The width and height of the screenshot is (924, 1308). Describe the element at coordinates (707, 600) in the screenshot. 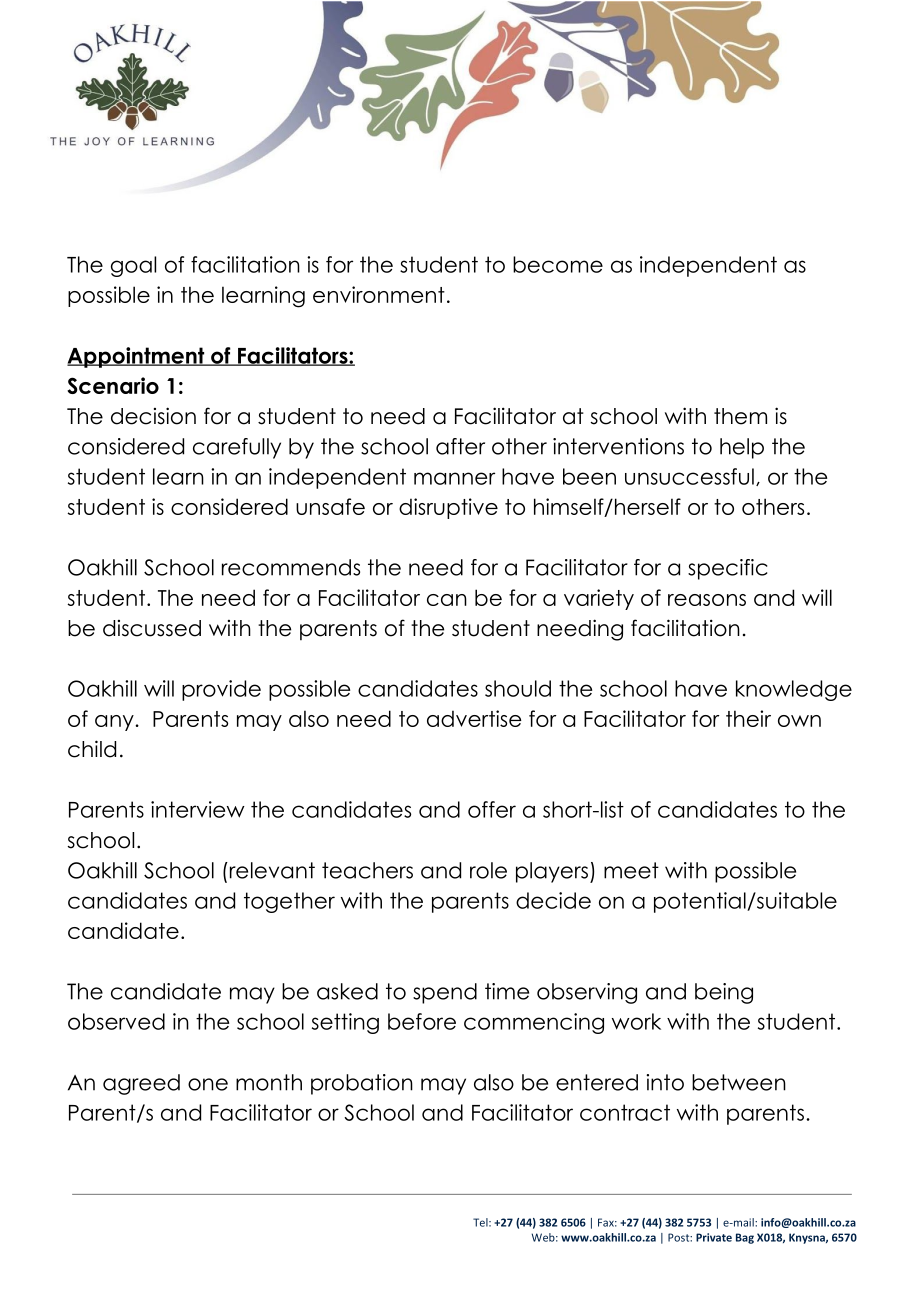

I see `reasons` at that location.
